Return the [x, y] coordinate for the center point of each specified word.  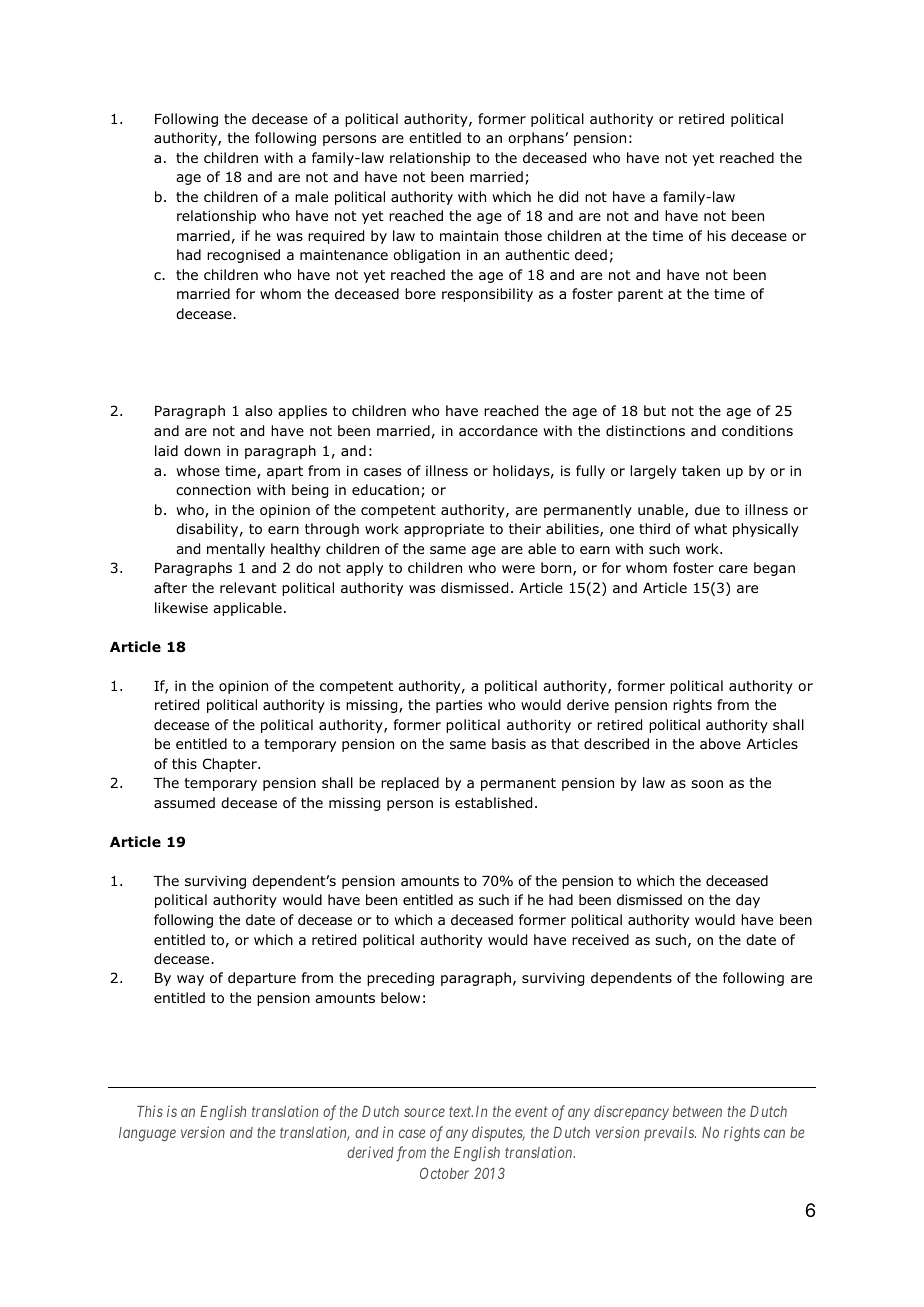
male [311, 196]
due [707, 509]
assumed [184, 802]
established [493, 803]
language [147, 1134]
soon [707, 784]
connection [213, 490]
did [568, 197]
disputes [498, 1133]
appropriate [444, 530]
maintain [469, 235]
